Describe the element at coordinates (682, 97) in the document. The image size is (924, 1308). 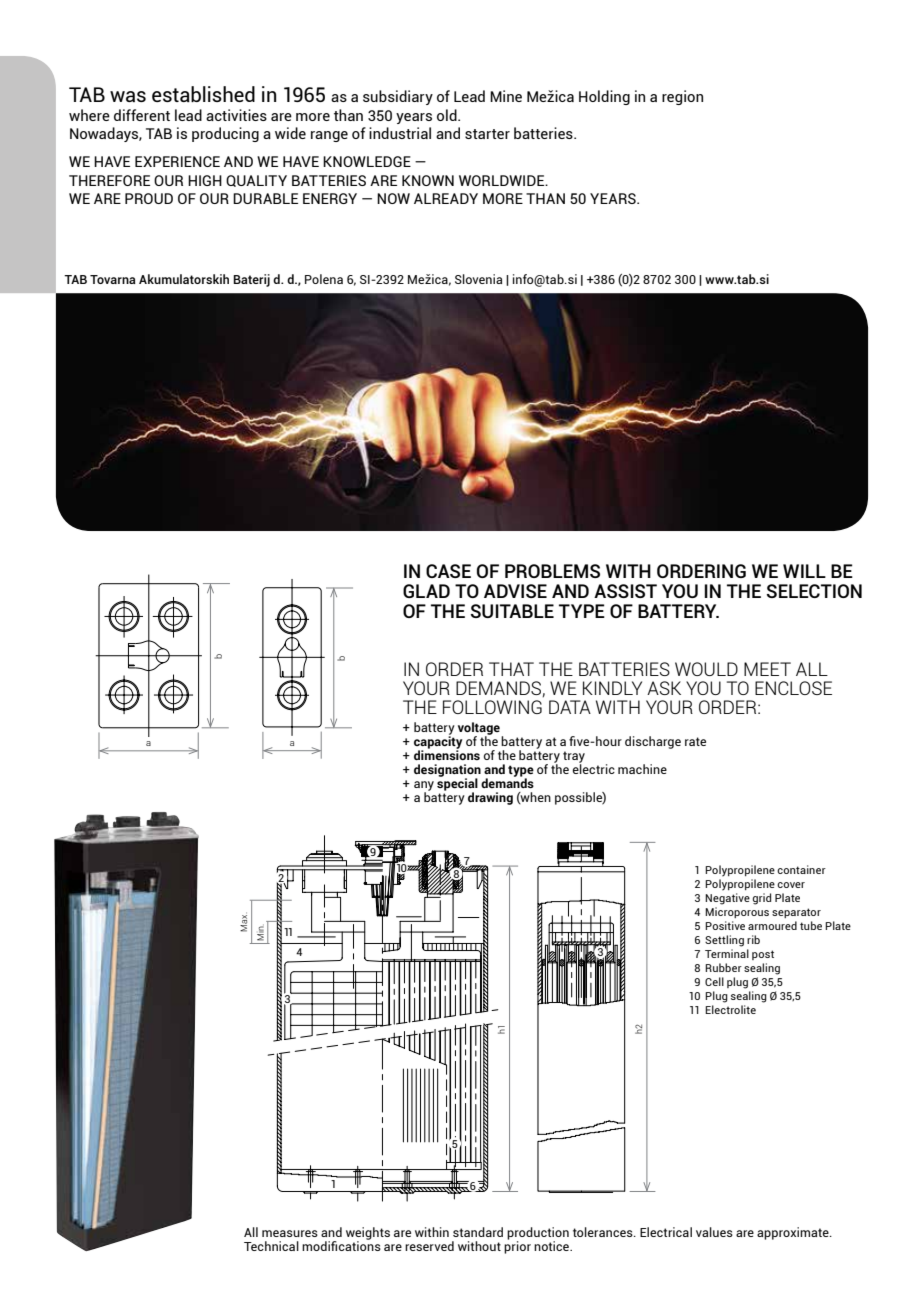
I see `region` at that location.
